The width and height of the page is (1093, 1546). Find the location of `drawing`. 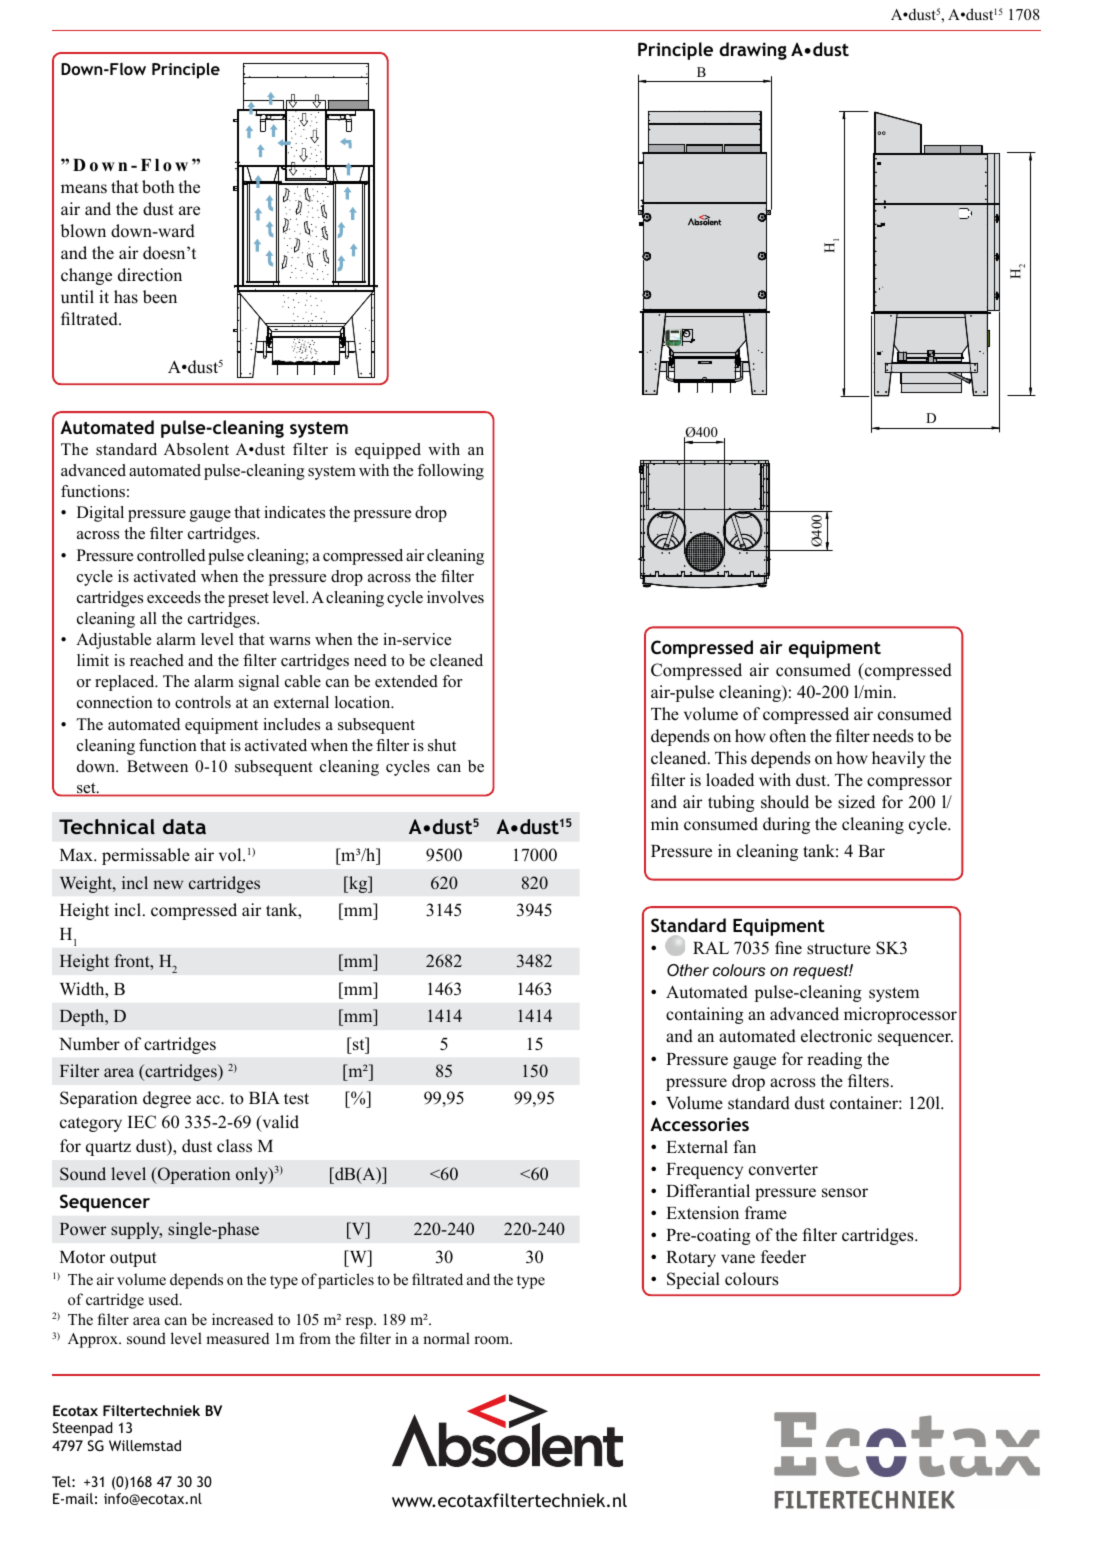

drawing is located at coordinates (753, 51).
